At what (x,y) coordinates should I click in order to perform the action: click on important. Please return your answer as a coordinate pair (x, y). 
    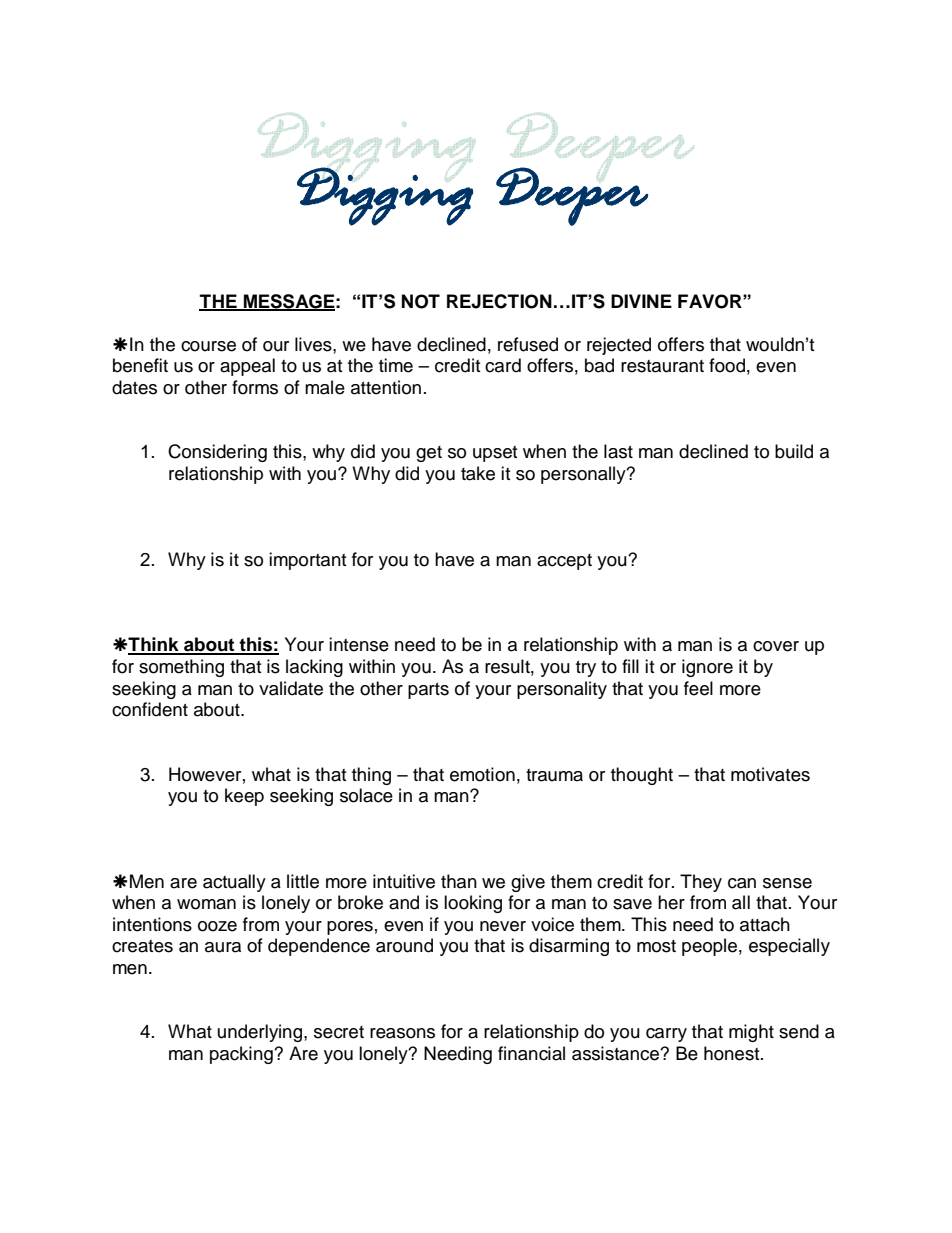
    Looking at the image, I should click on (307, 561).
